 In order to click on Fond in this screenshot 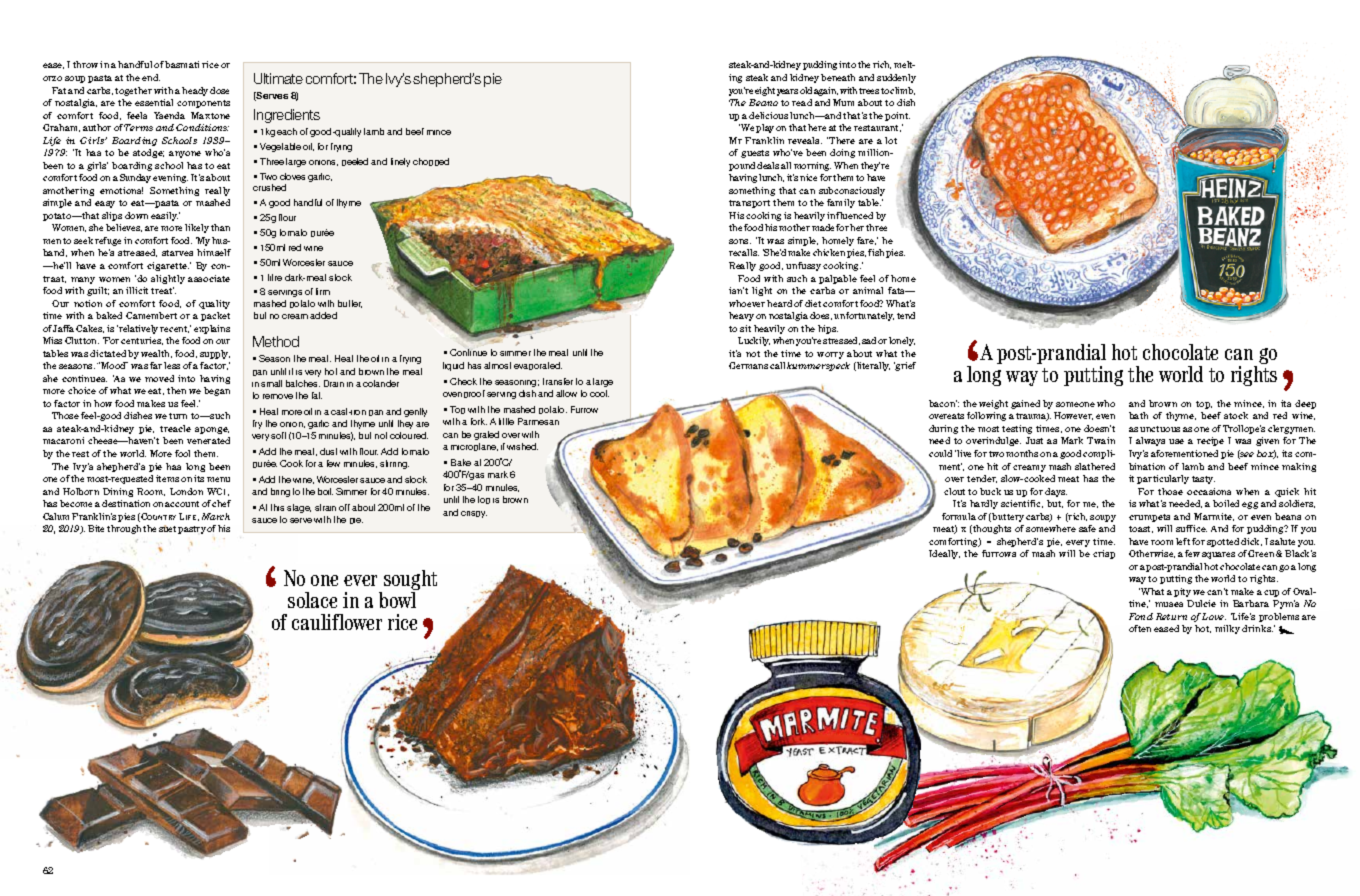, I will do `click(1141, 616)`.
